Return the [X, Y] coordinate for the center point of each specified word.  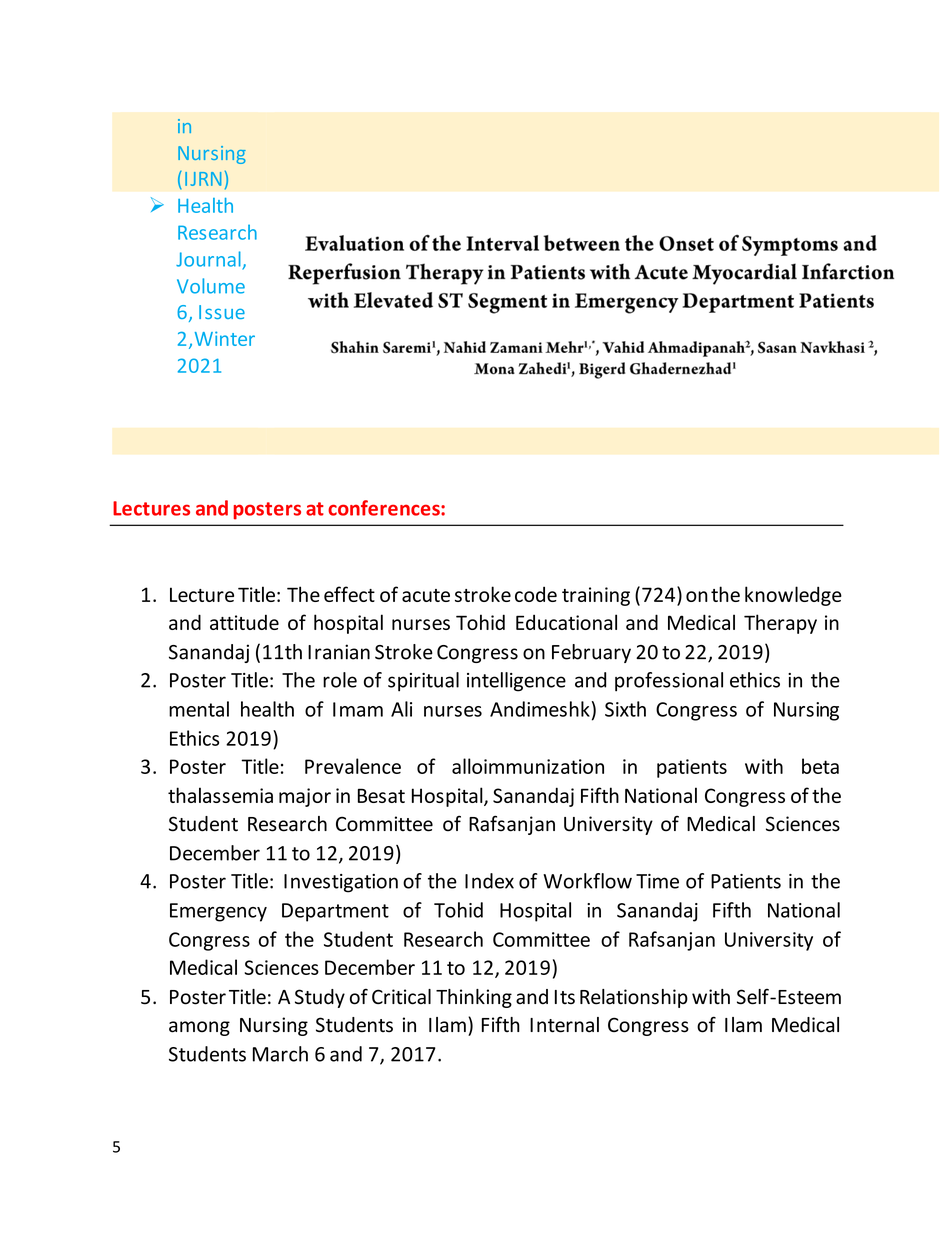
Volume [211, 286]
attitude [244, 622]
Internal [564, 1025]
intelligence [516, 682]
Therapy [780, 624]
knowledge [793, 596]
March [280, 1054]
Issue [222, 312]
